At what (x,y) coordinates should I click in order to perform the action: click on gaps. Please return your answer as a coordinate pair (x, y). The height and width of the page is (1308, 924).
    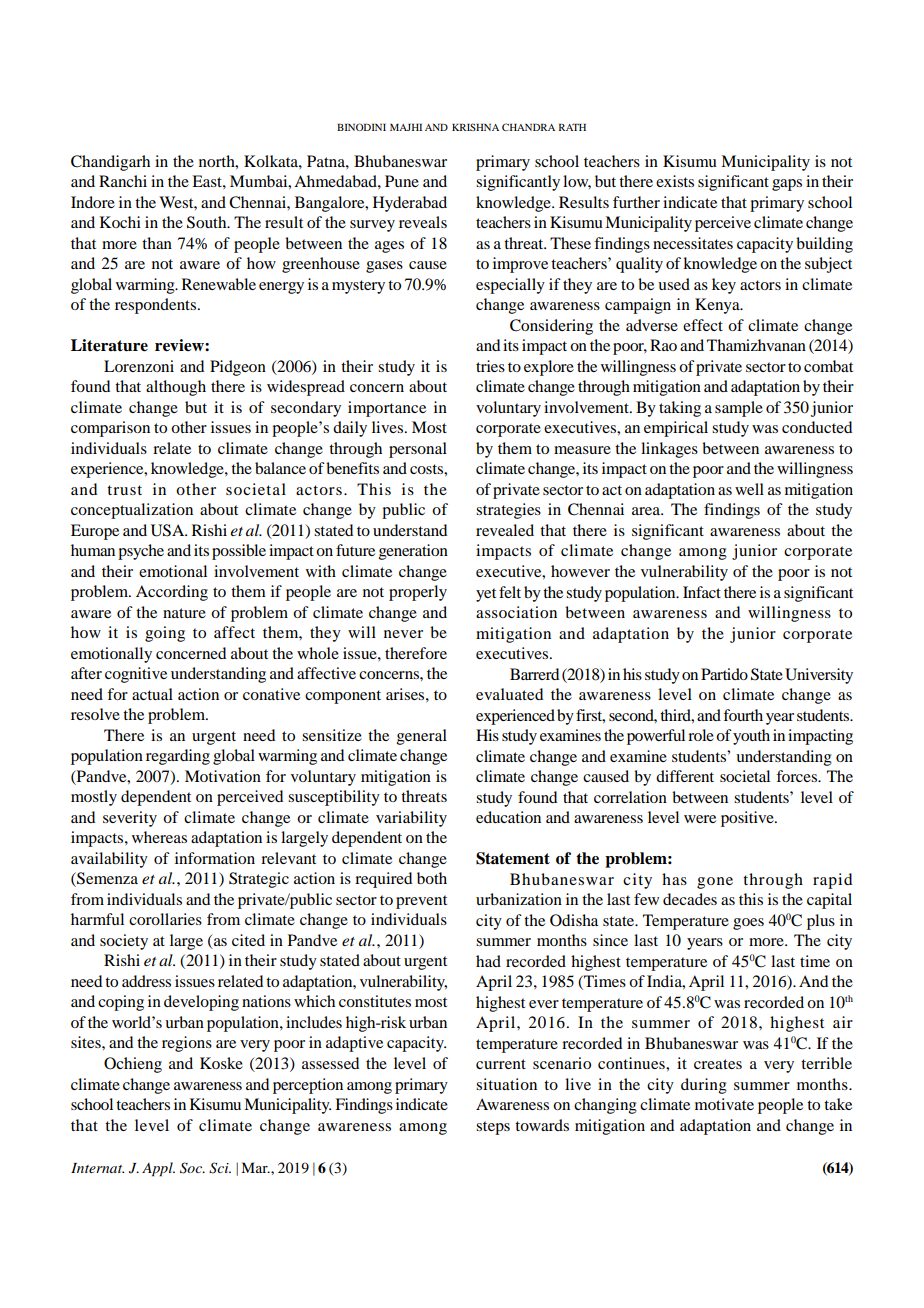
    Looking at the image, I should click on (787, 185).
